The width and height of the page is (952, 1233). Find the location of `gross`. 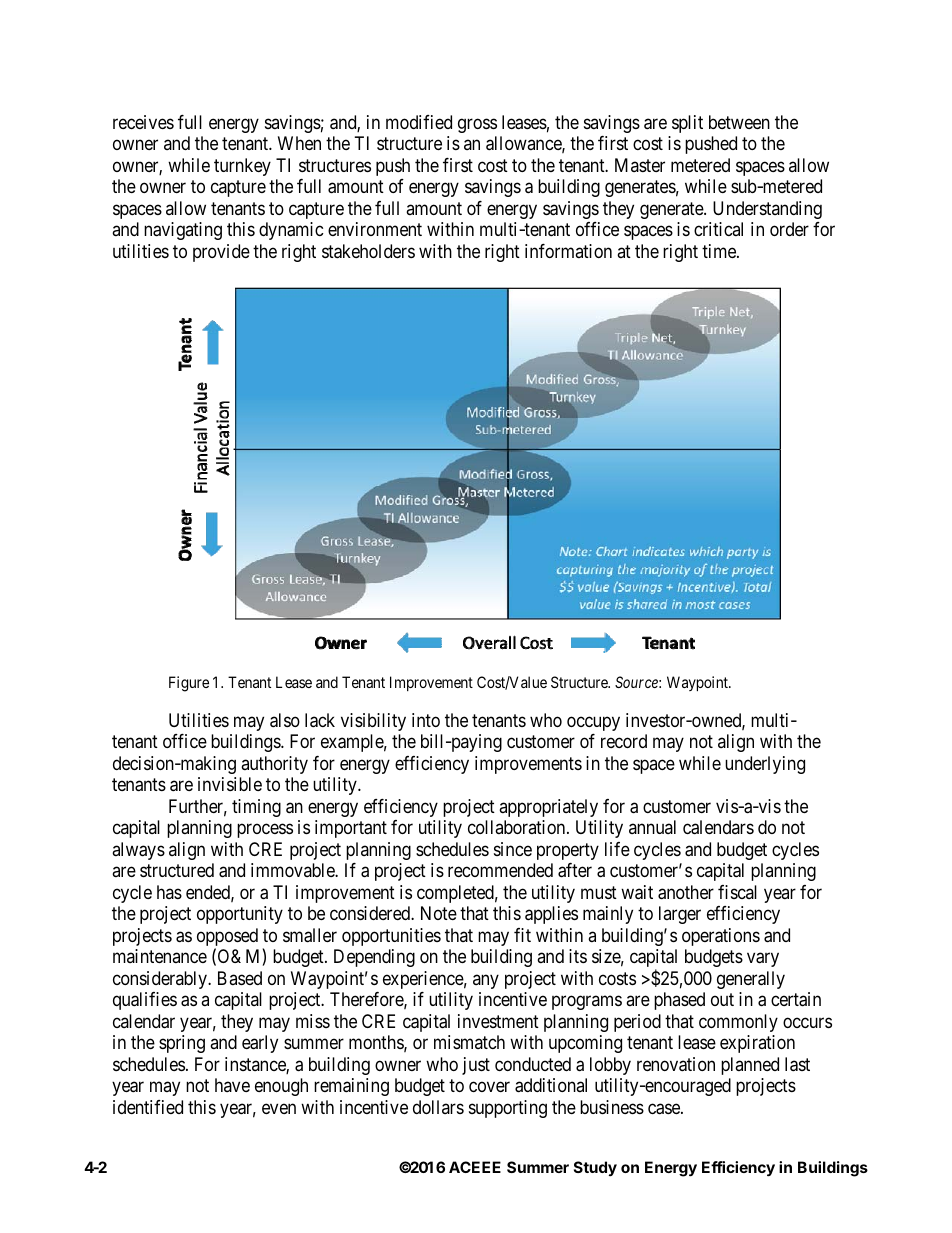

gross is located at coordinates (477, 125).
